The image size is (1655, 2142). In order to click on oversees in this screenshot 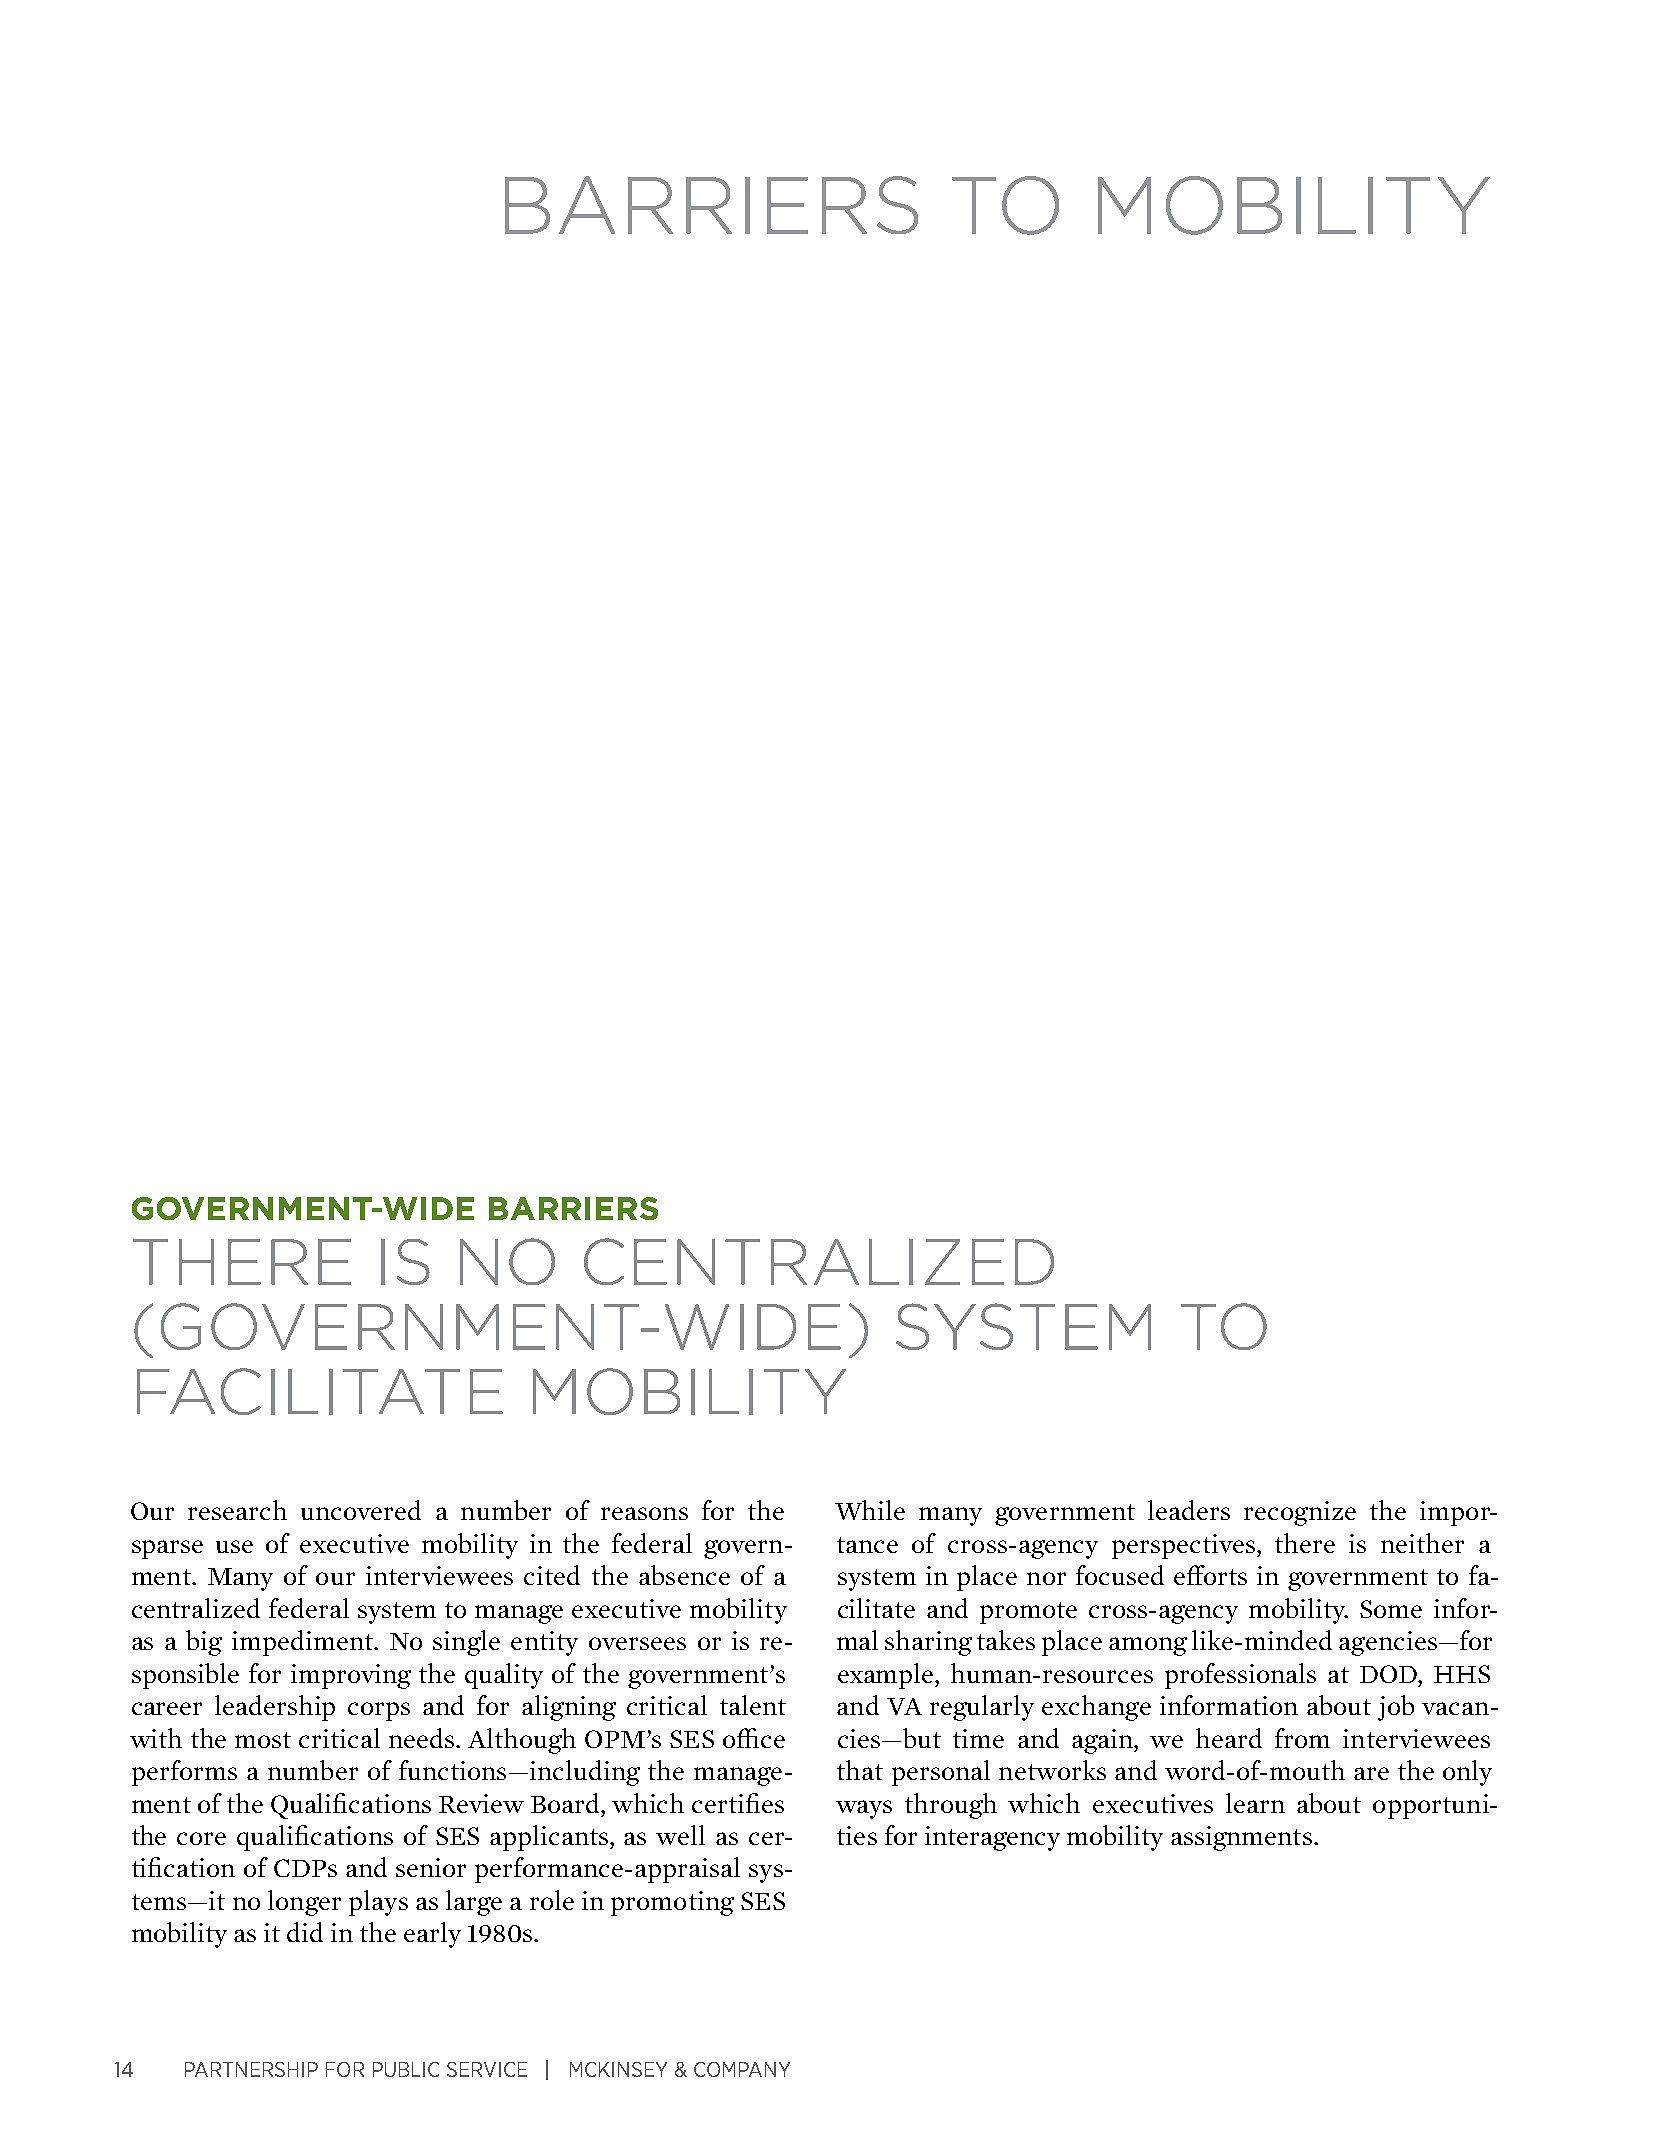, I will do `click(637, 1643)`.
